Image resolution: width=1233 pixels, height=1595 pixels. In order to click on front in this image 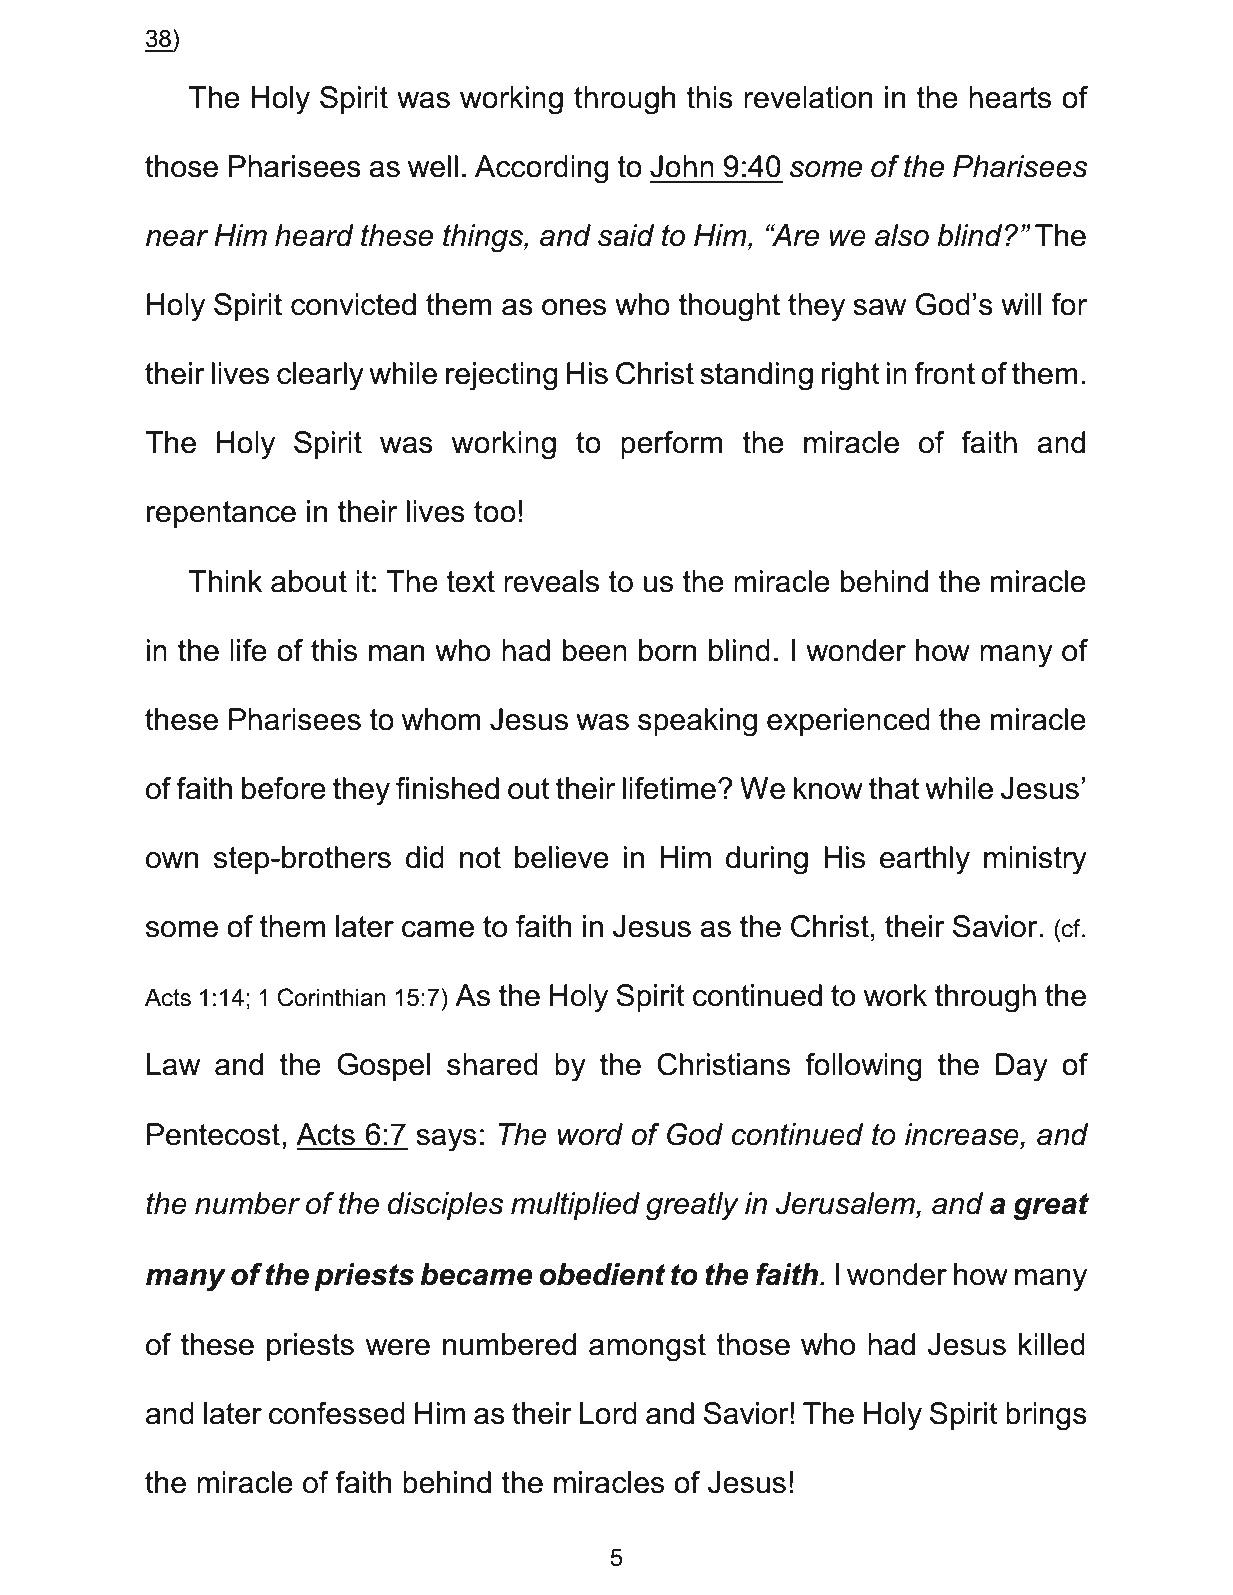, I will do `click(944, 373)`.
